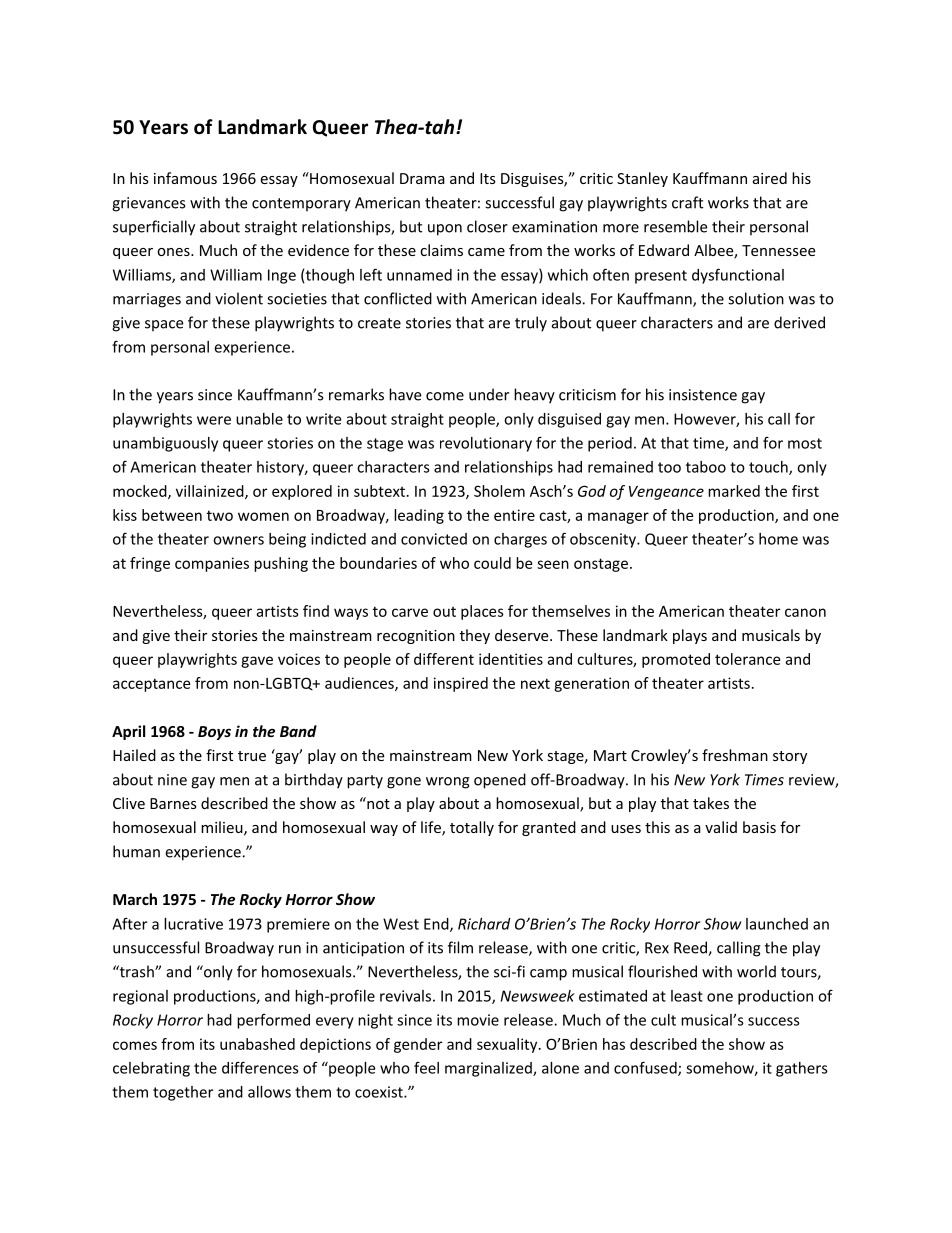 The height and width of the image is (1233, 952). I want to click on two, so click(220, 515).
